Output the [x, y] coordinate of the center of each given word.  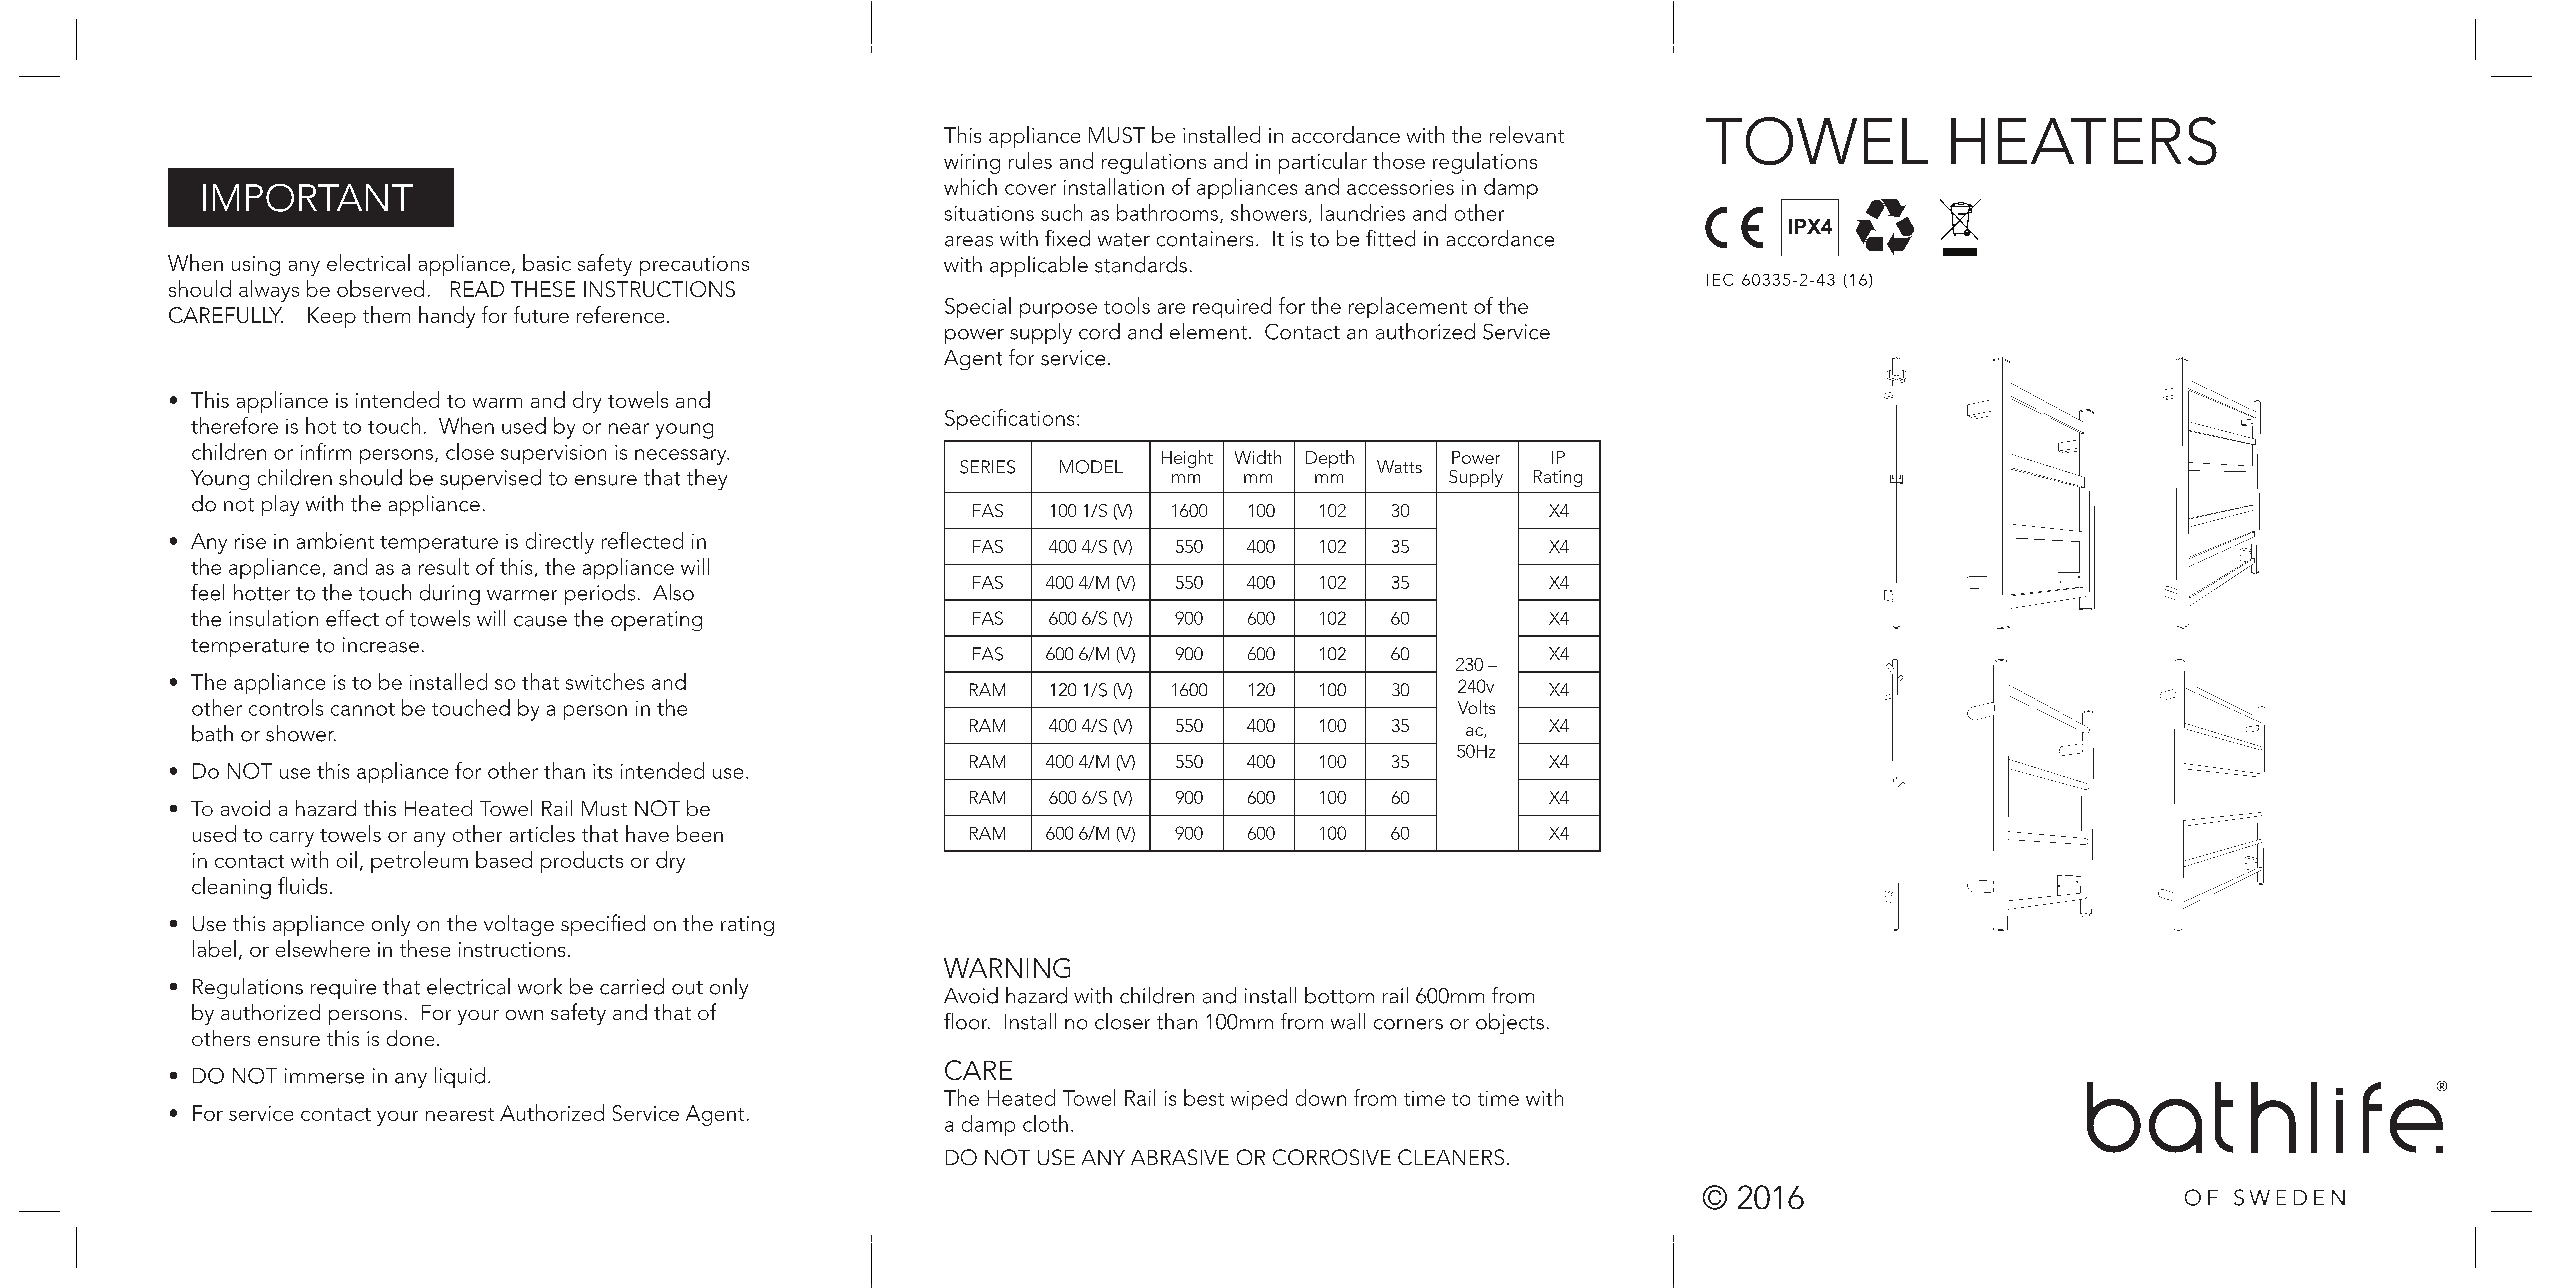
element [1208, 331]
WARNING [1007, 968]
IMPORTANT [308, 198]
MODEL [1091, 467]
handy [447, 317]
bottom [1339, 995]
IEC [1720, 280]
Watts [1399, 466]
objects [1510, 1023]
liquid [460, 1077]
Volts [1476, 707]
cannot [363, 709]
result [444, 566]
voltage [519, 925]
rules [1030, 160]
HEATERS [2084, 141]
